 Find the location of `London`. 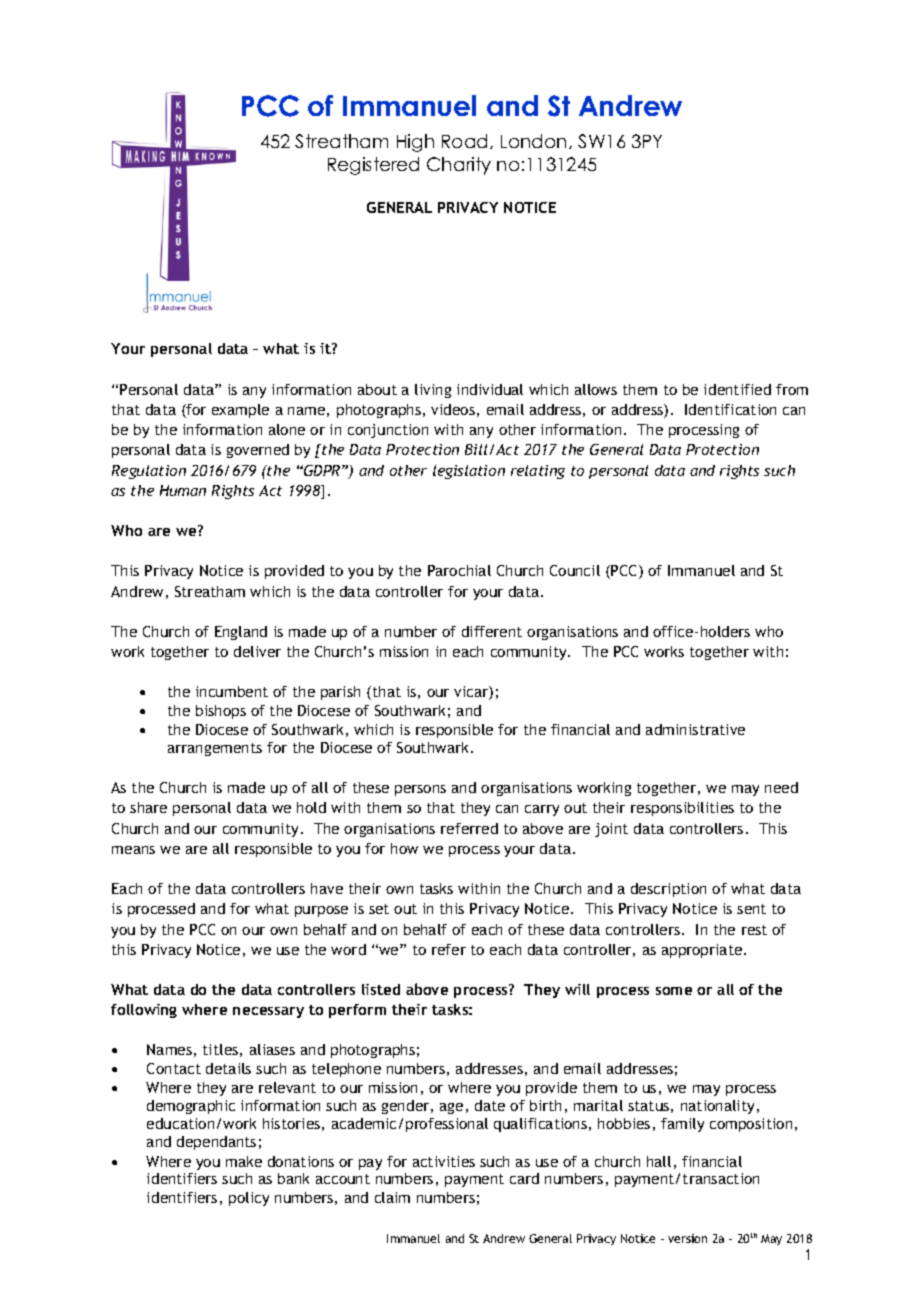

London is located at coordinates (533, 141).
